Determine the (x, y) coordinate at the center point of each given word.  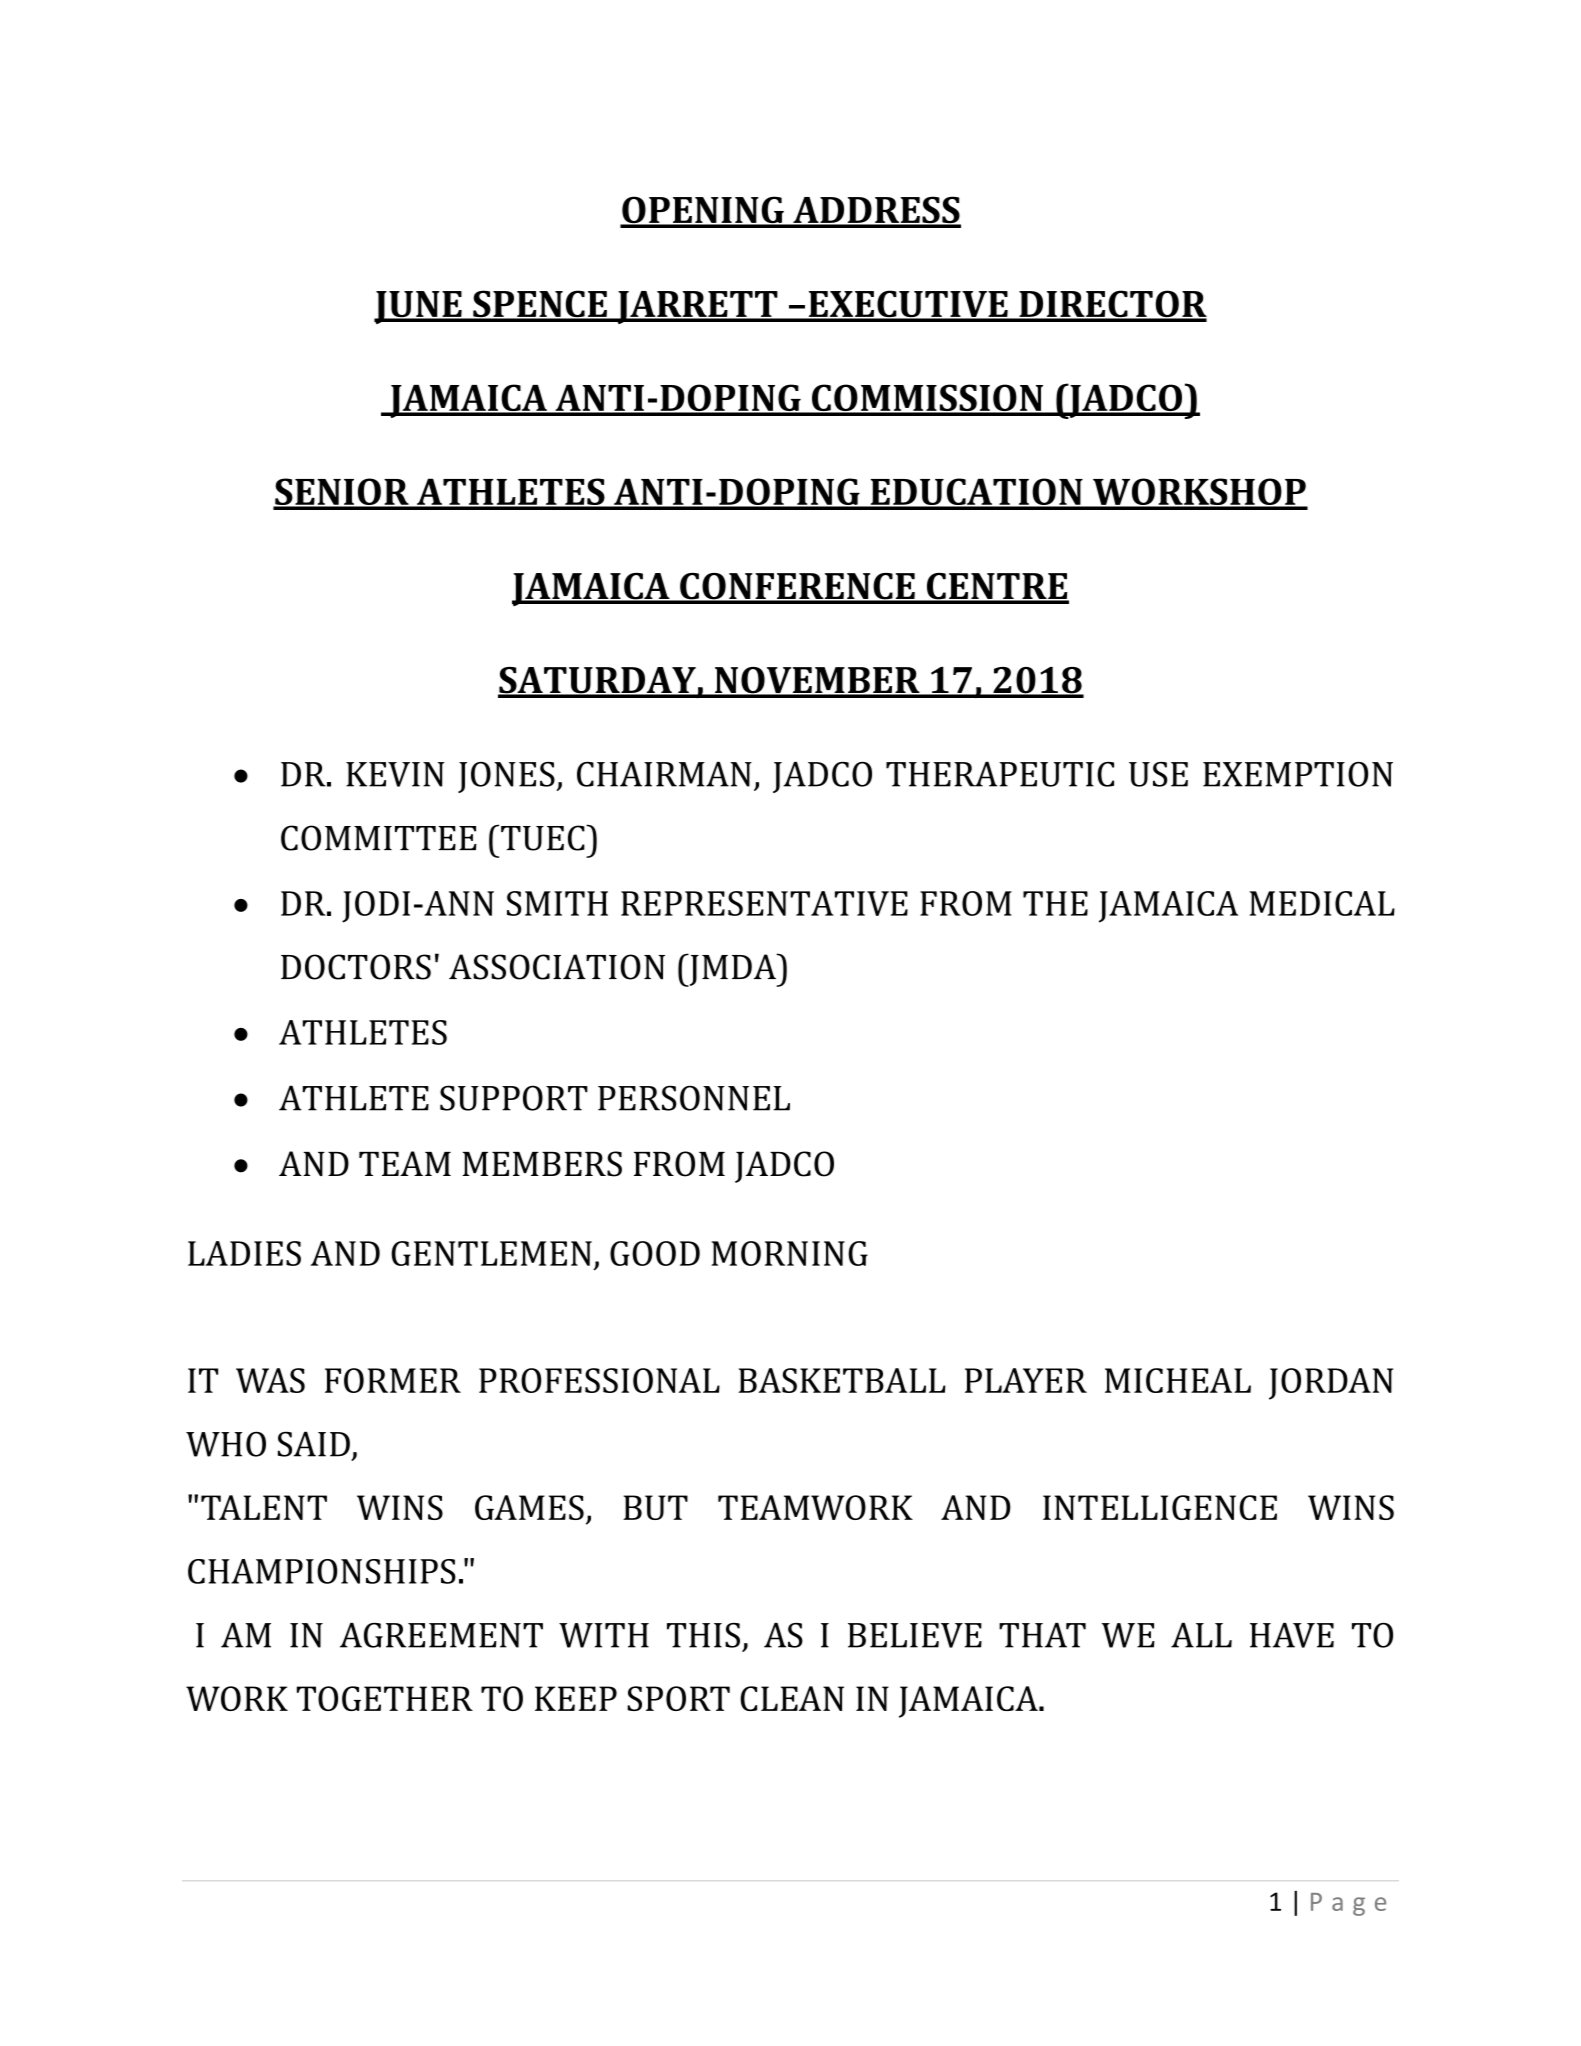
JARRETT (697, 307)
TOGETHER (385, 1698)
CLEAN (792, 1698)
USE (1158, 774)
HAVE (1292, 1635)
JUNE (419, 307)
